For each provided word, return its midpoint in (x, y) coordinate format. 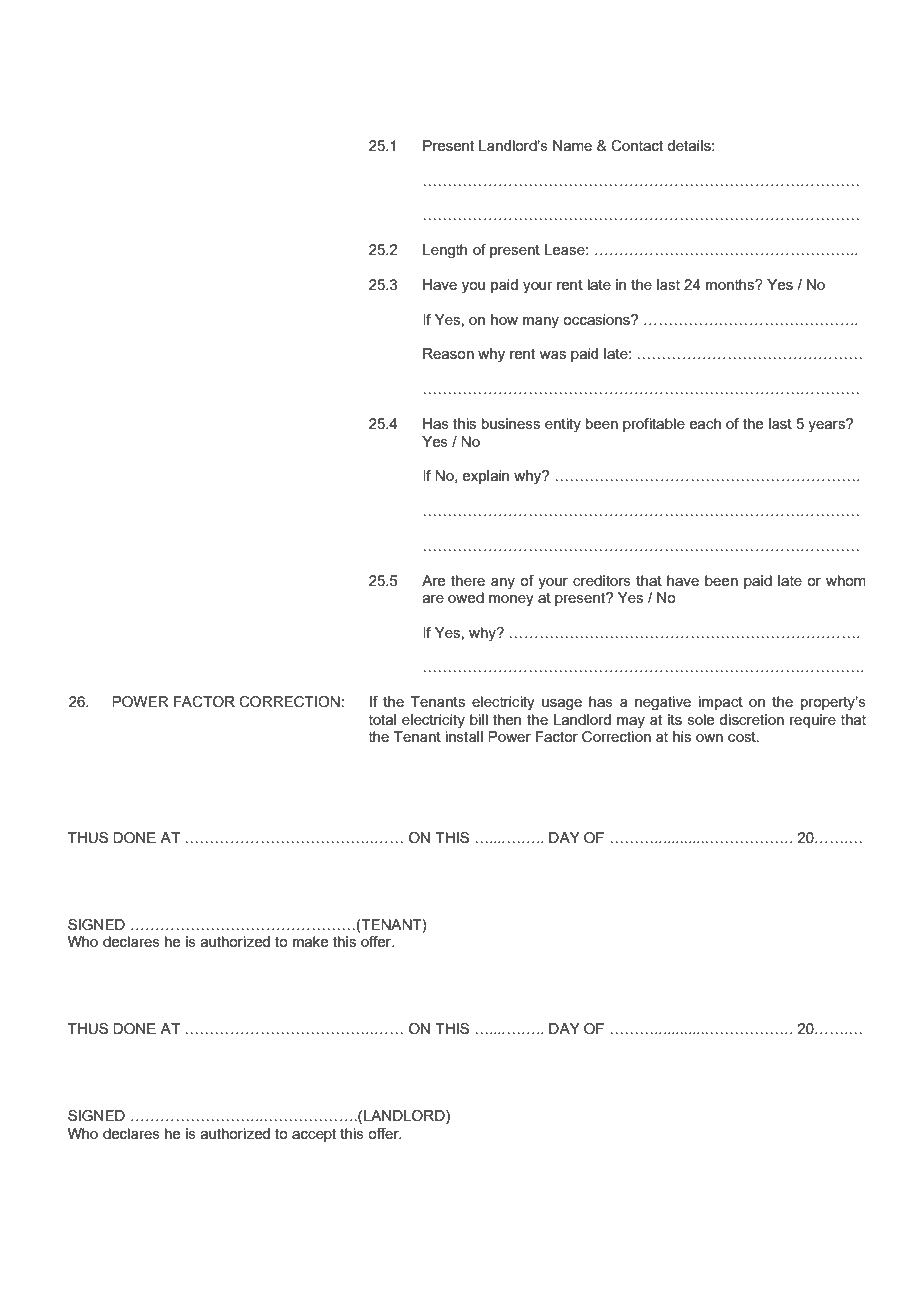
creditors (602, 580)
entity (563, 425)
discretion (751, 719)
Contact (637, 146)
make (310, 941)
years (827, 426)
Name (572, 145)
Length (445, 251)
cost (743, 736)
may (631, 723)
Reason (448, 353)
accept (314, 1135)
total (382, 719)
